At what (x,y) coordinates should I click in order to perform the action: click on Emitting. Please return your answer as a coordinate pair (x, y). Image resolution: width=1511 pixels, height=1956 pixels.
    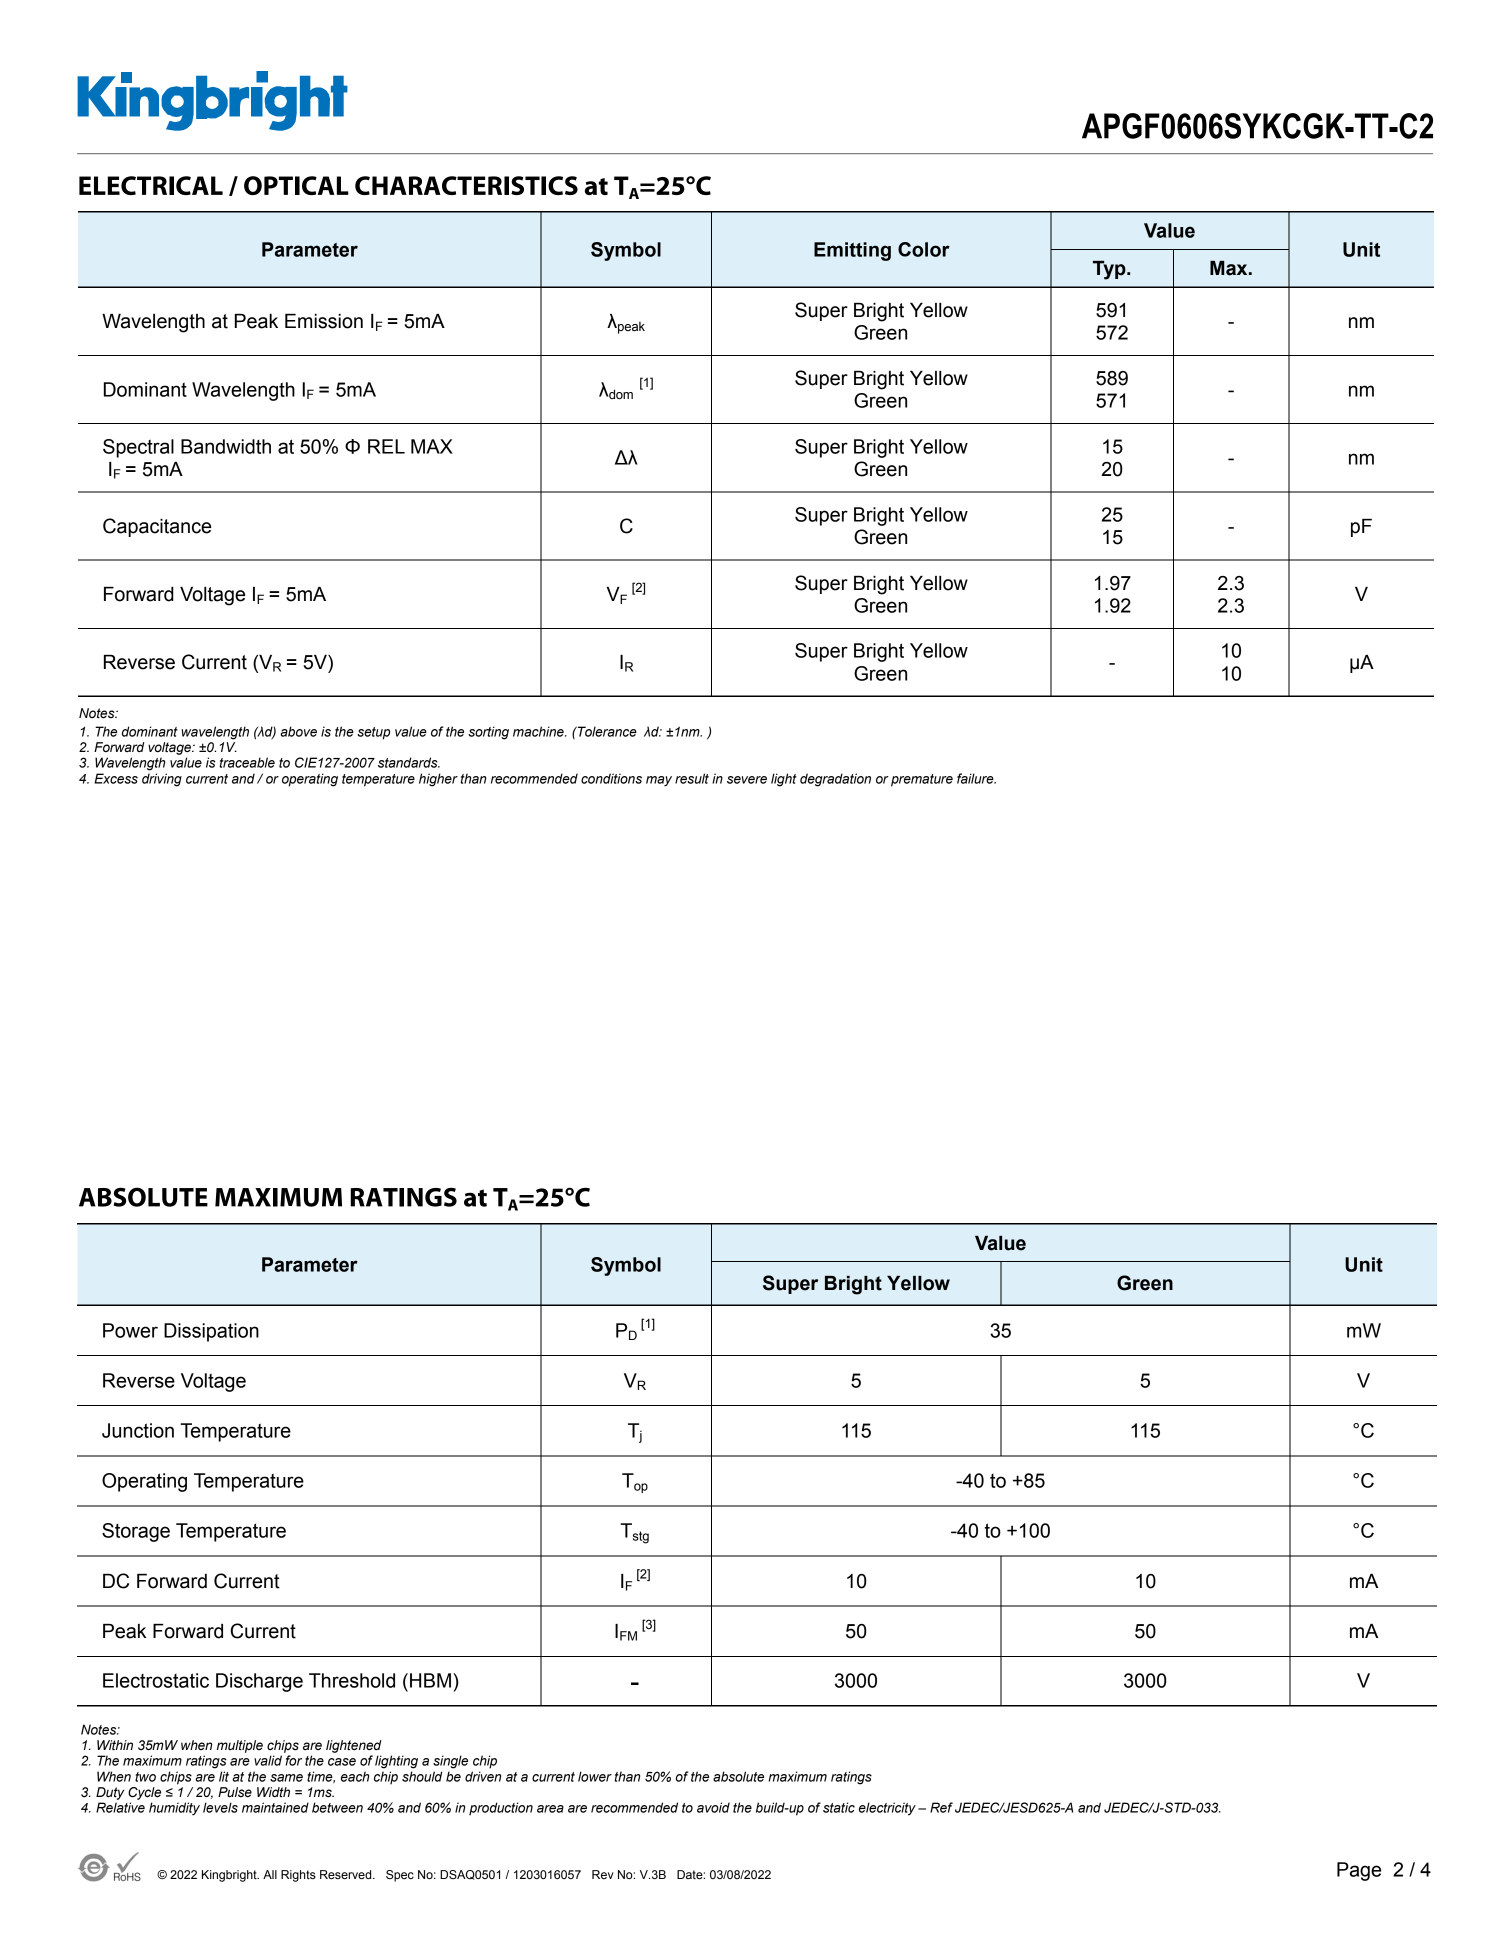
    Looking at the image, I should click on (852, 251).
